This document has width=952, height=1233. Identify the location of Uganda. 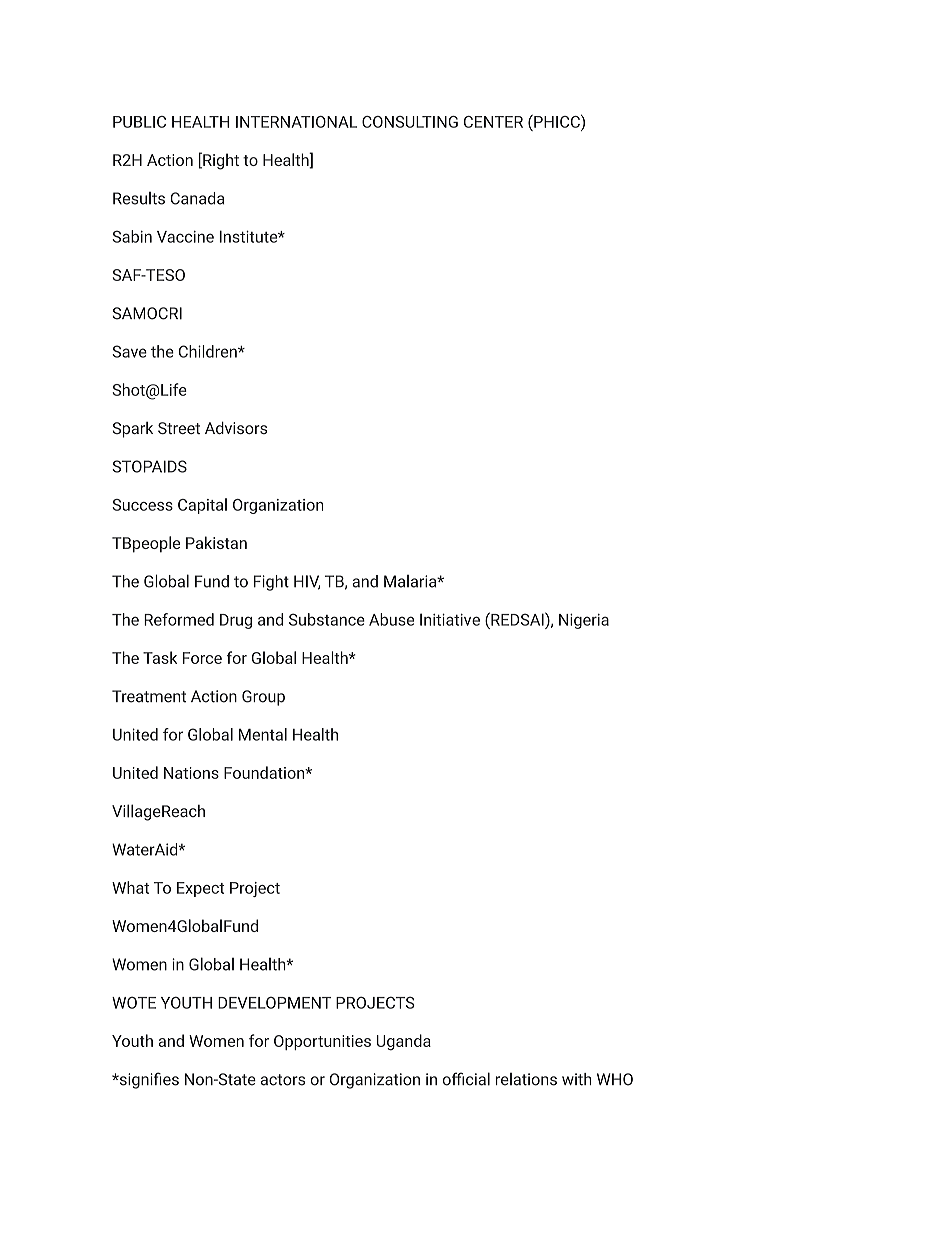
(404, 1042).
